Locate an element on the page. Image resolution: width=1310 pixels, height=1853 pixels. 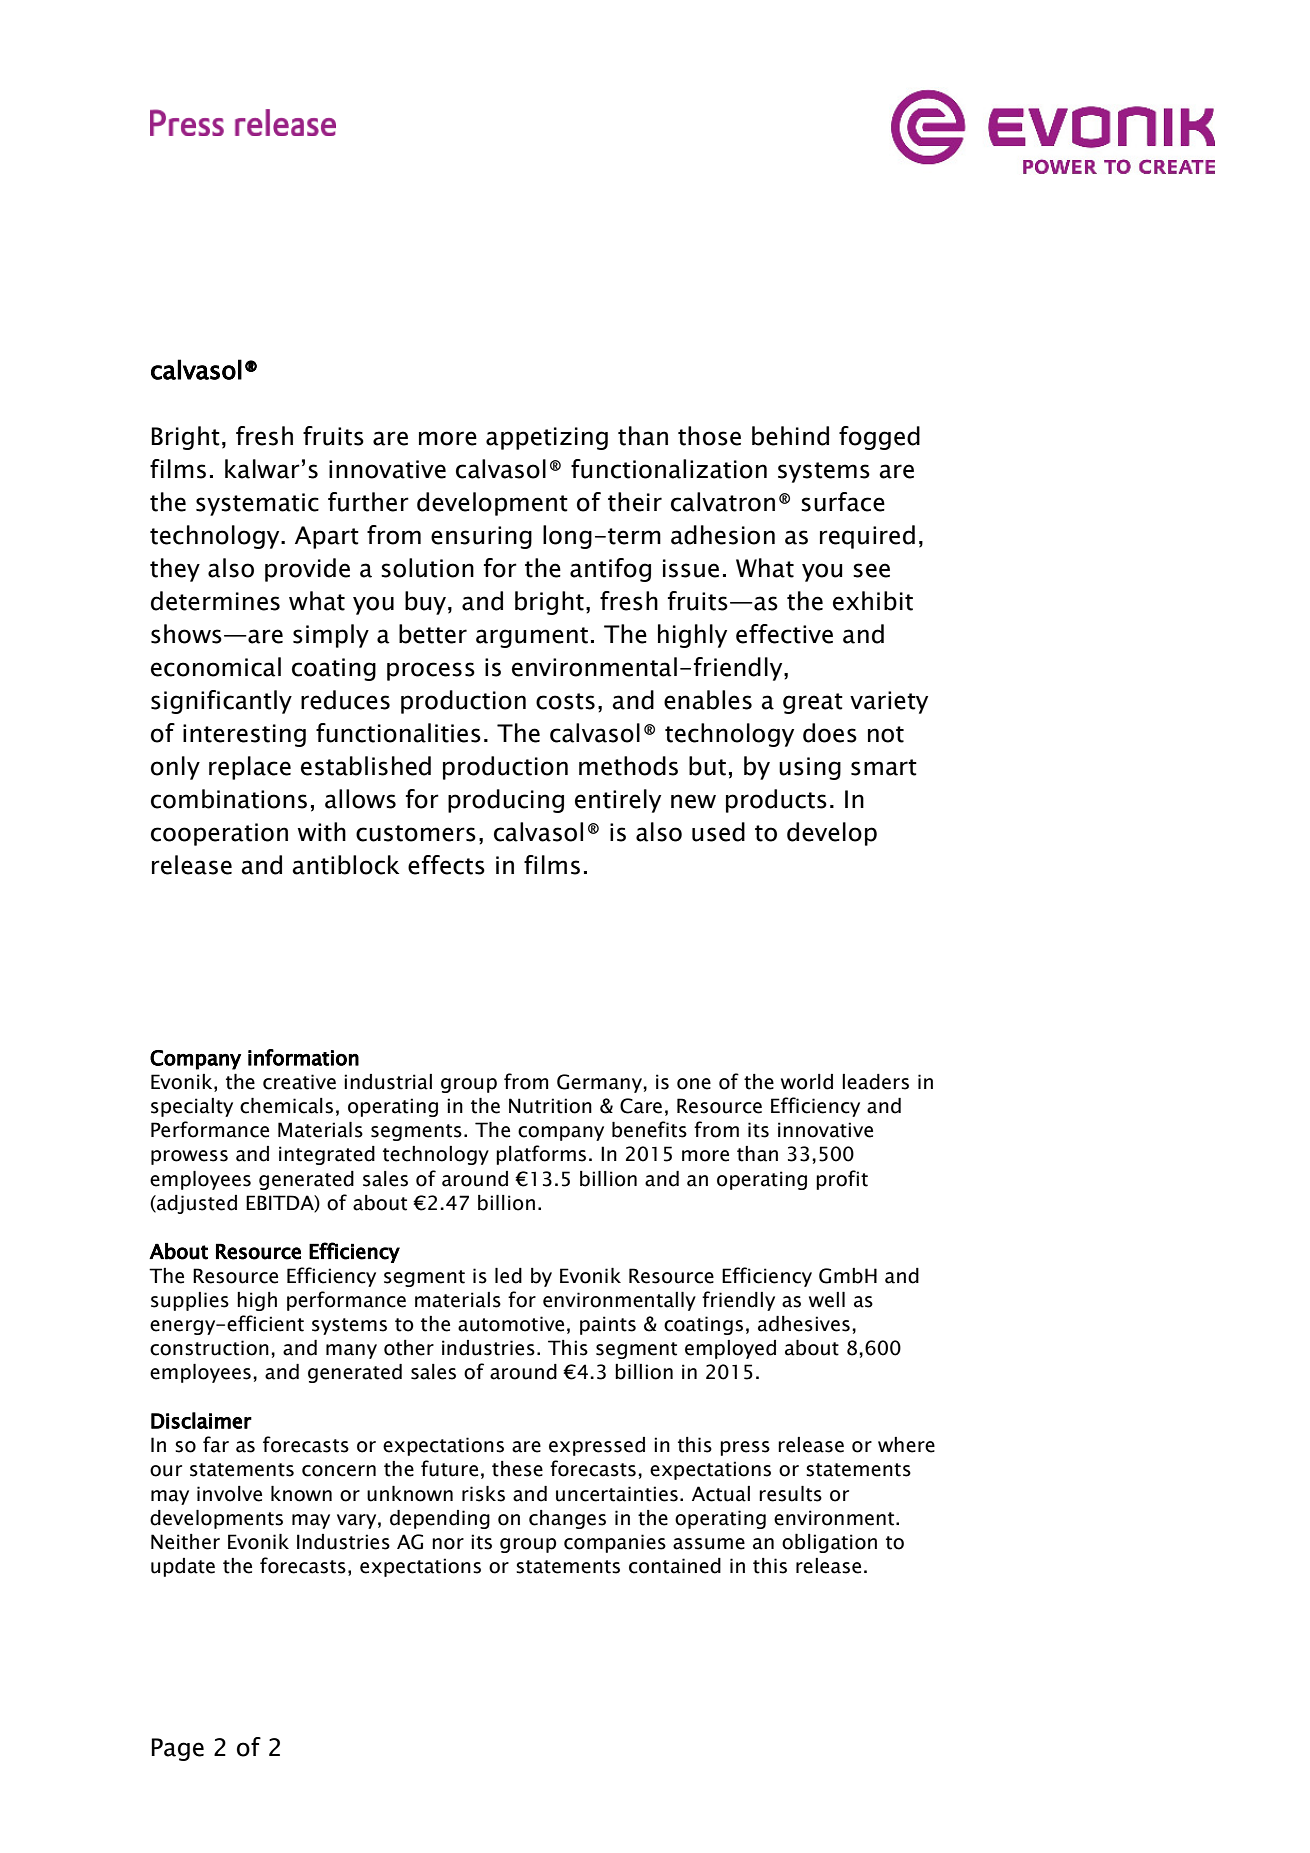
systematic is located at coordinates (257, 504).
